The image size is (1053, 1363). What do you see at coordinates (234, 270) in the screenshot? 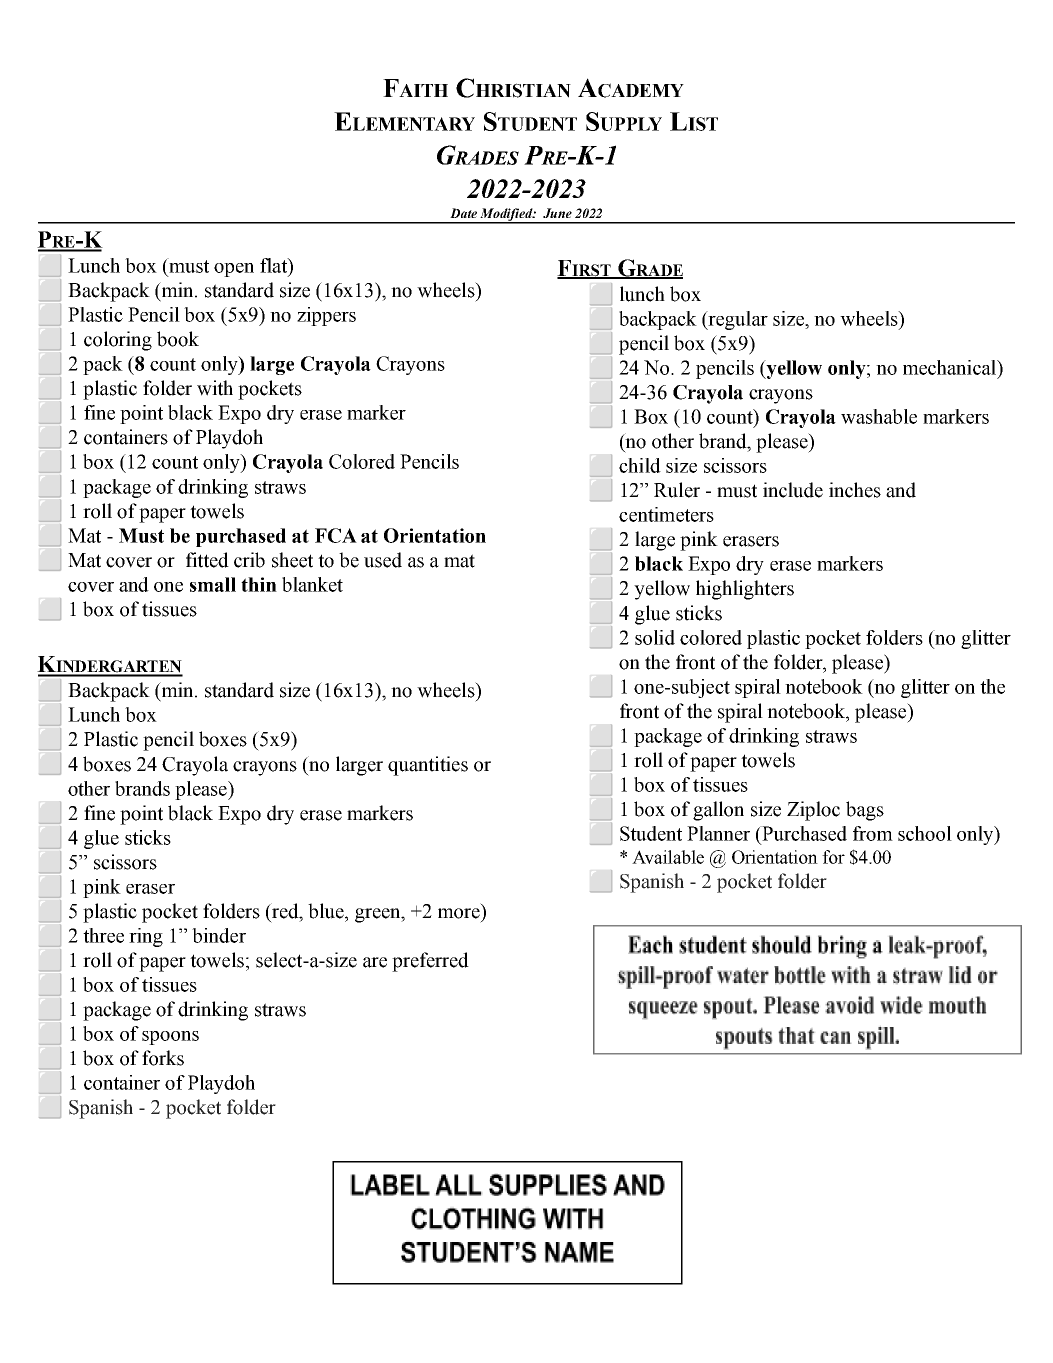
I see `open` at bounding box center [234, 270].
